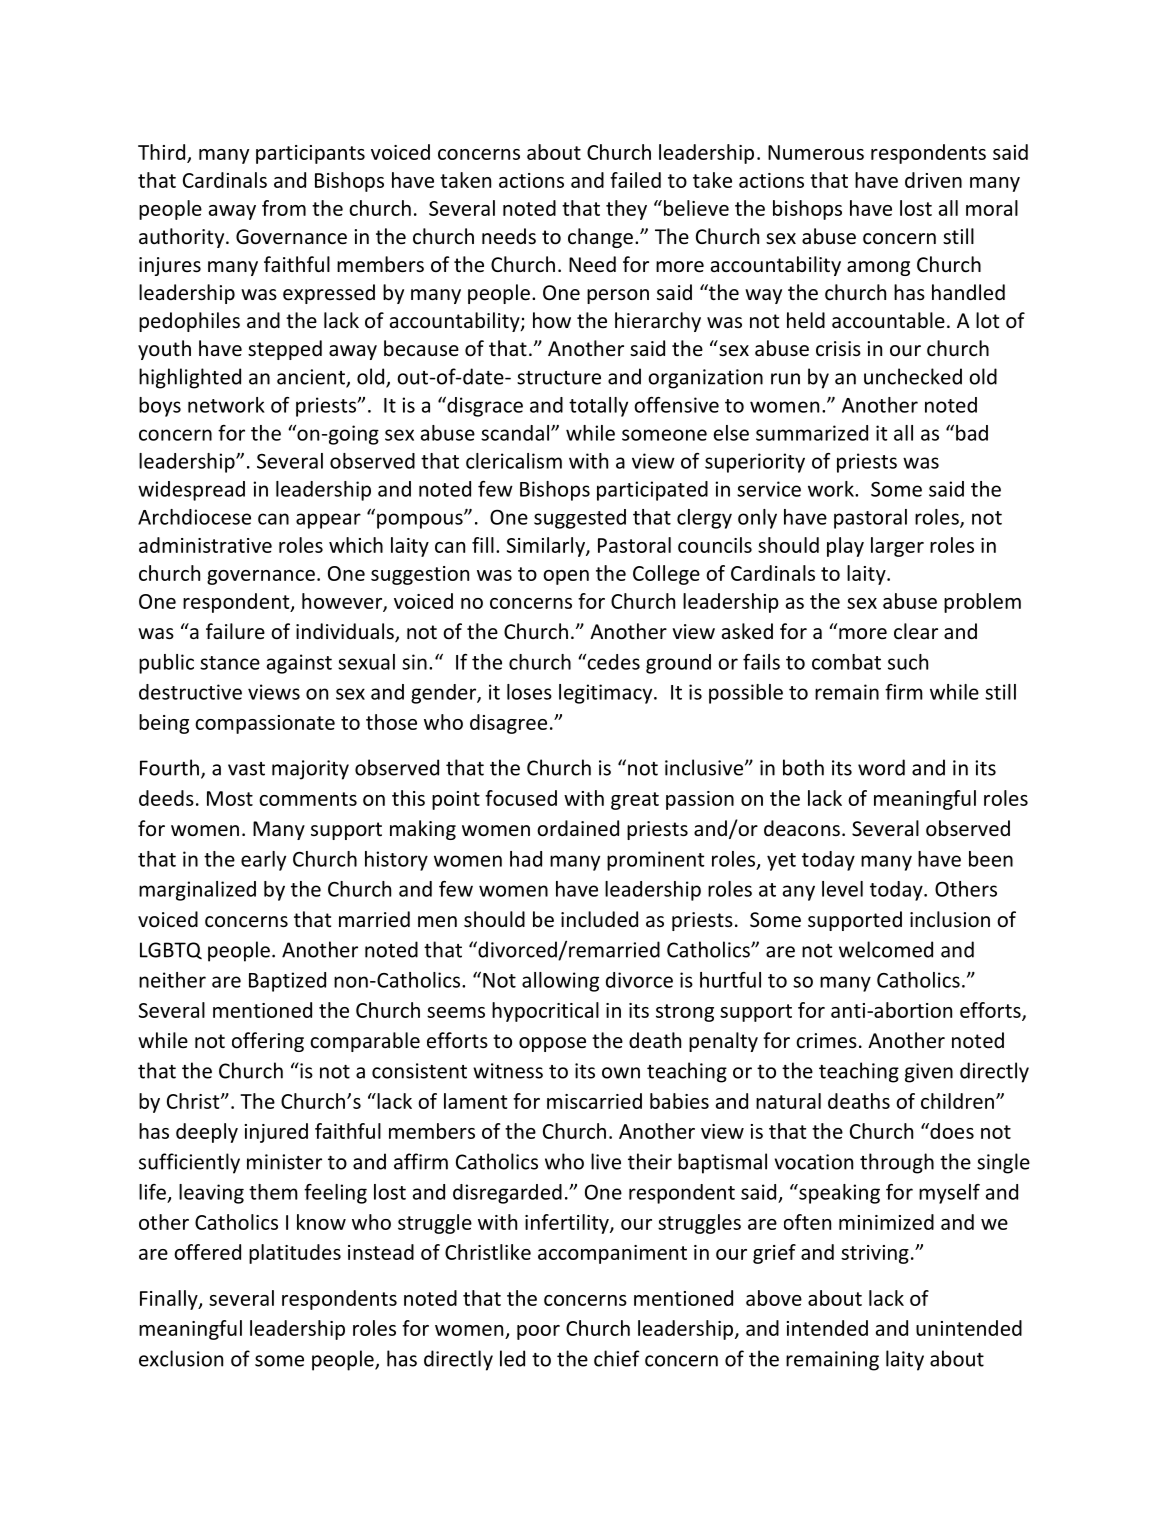 The width and height of the document is (1172, 1517). Describe the element at coordinates (312, 378) in the document. I see `ancient` at that location.
